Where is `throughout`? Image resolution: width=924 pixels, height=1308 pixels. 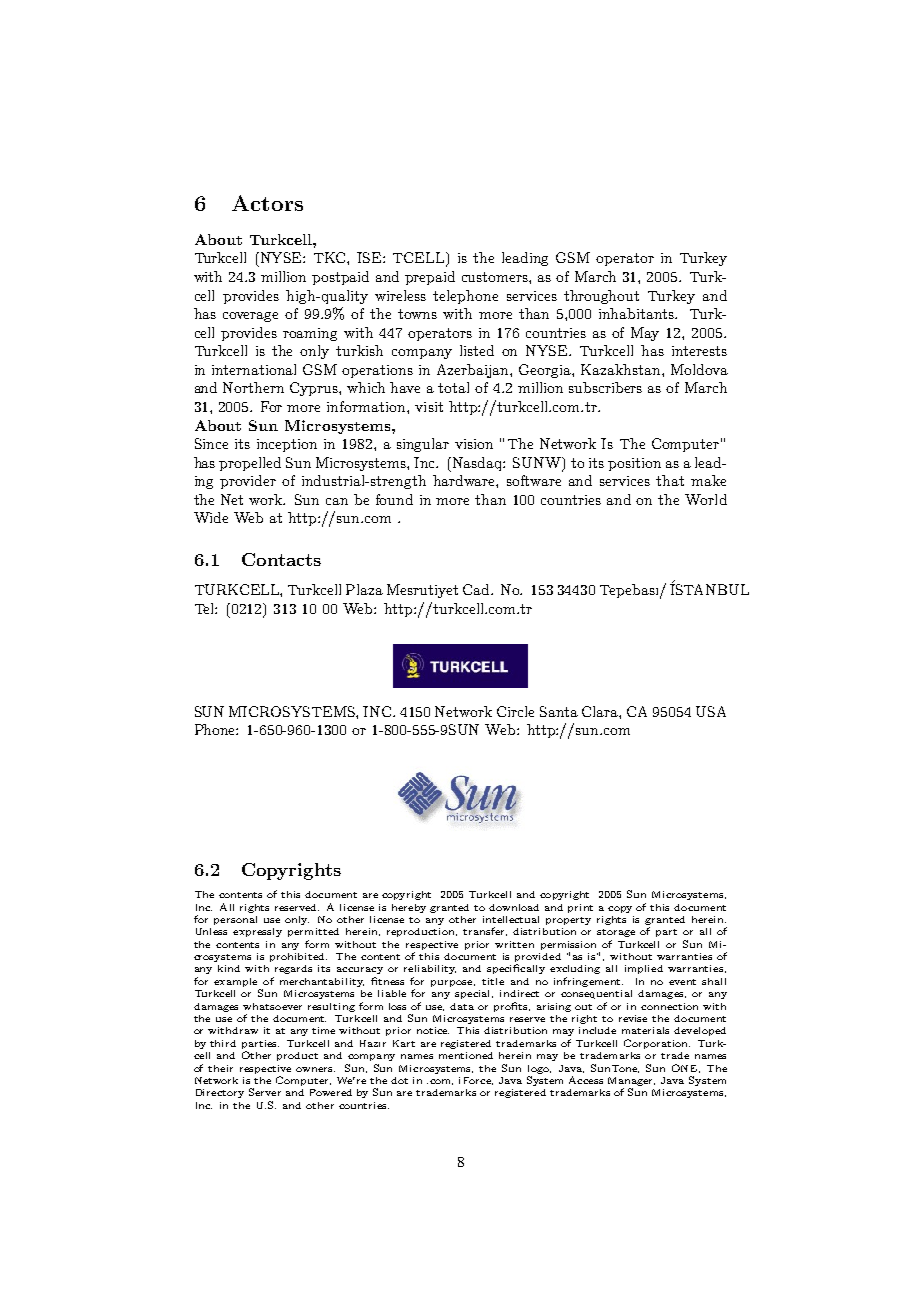 throughout is located at coordinates (601, 297).
